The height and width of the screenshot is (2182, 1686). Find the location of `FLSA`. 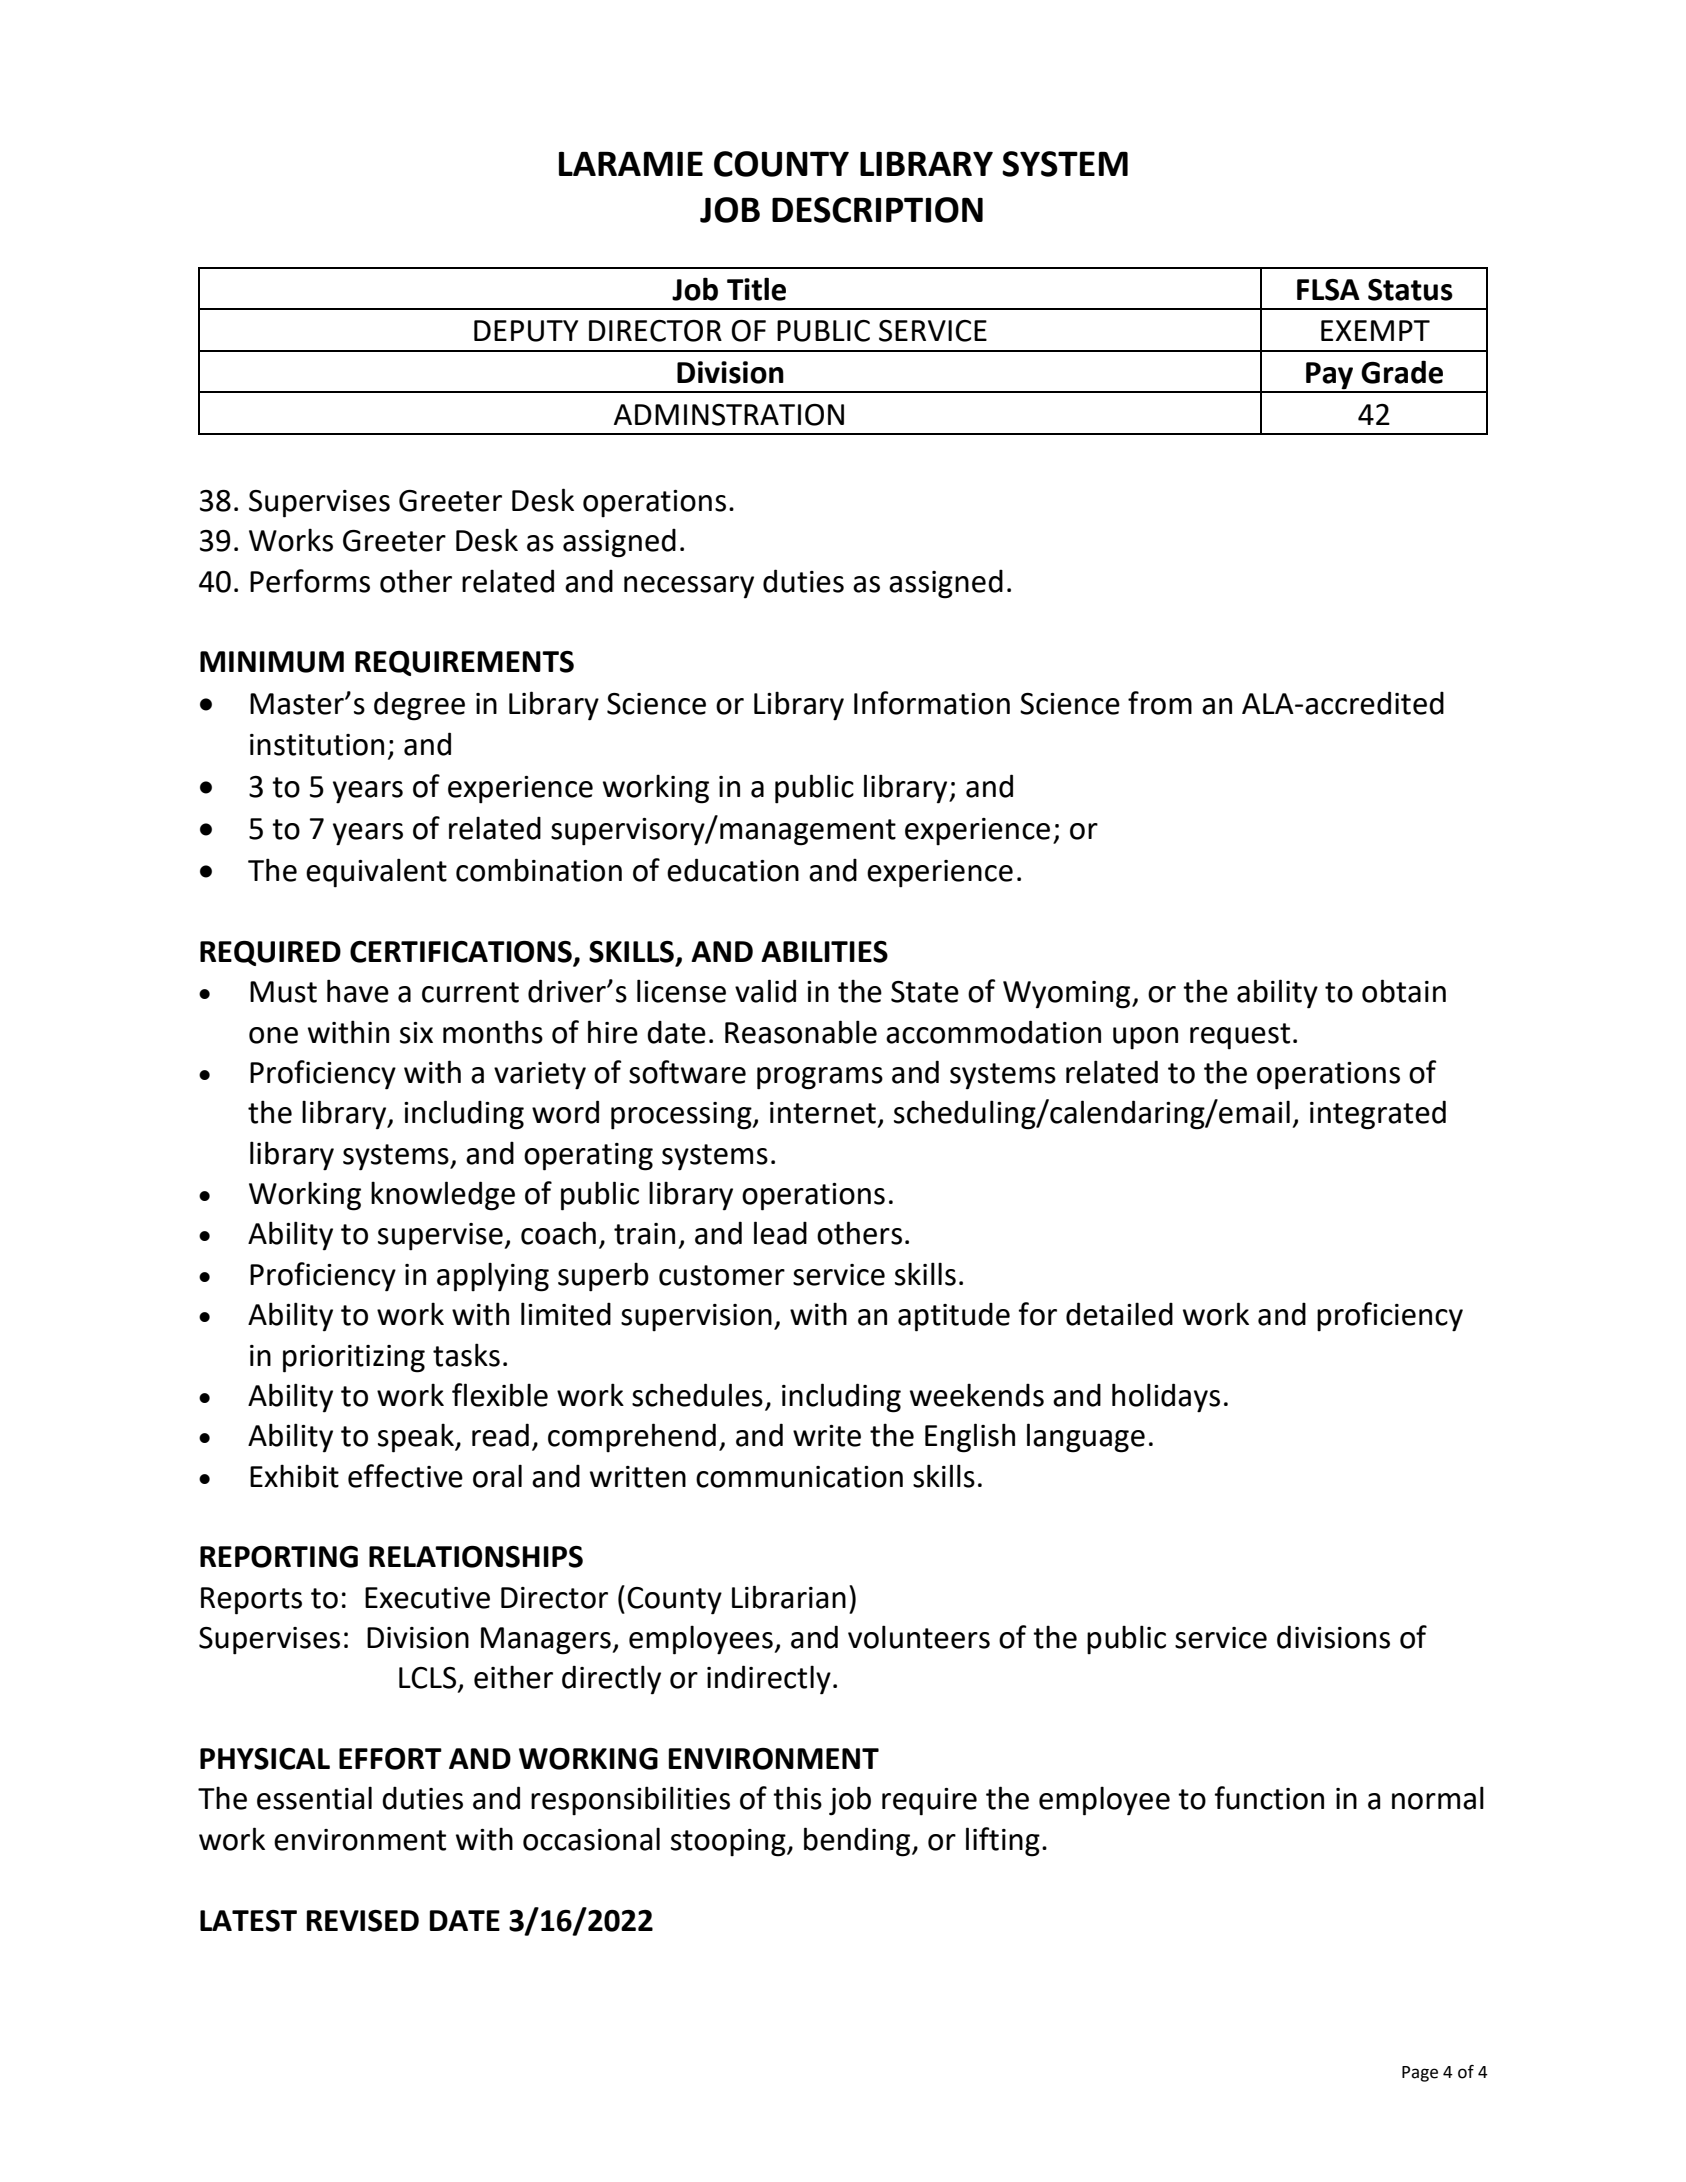

FLSA is located at coordinates (1328, 290).
